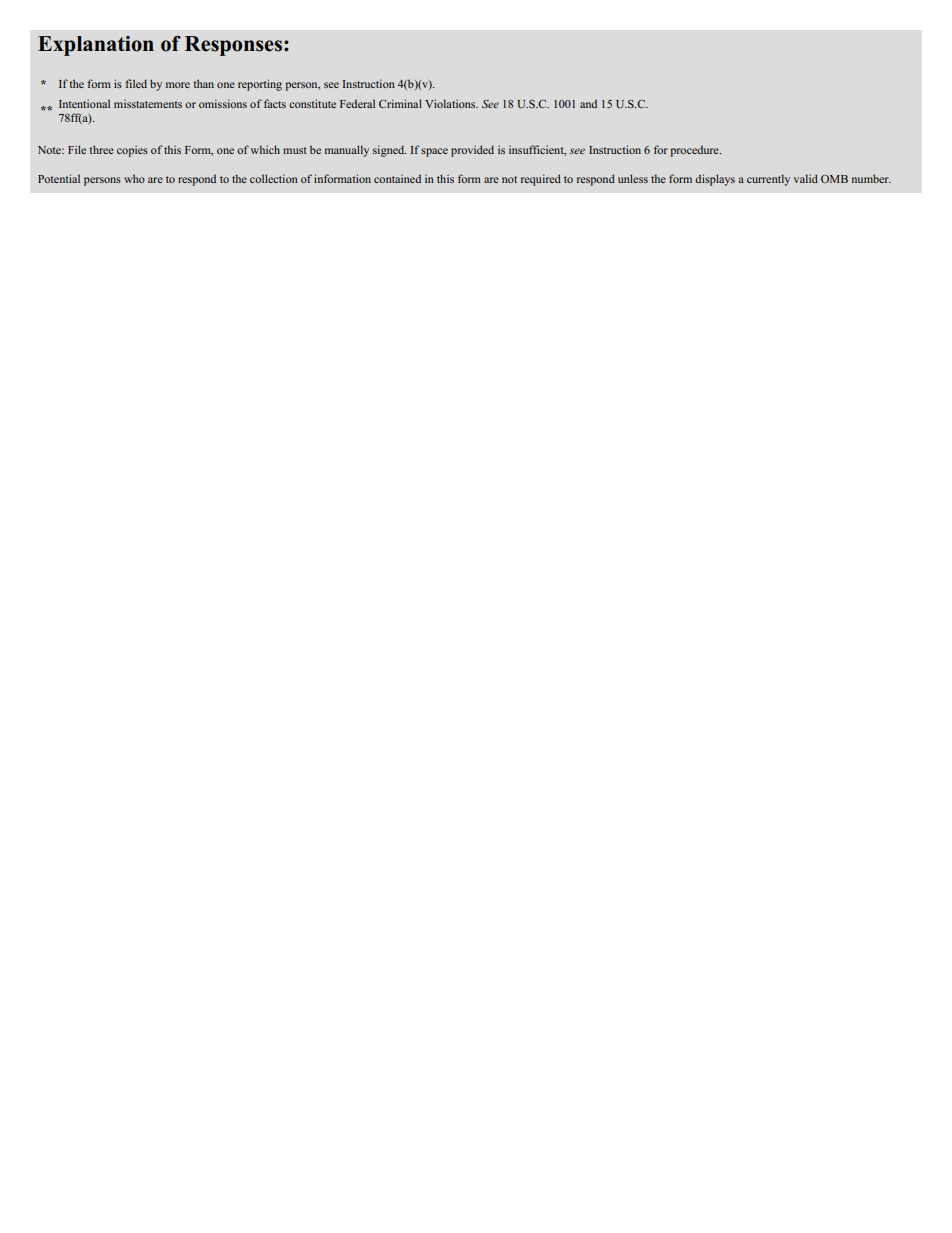 The width and height of the screenshot is (952, 1233). What do you see at coordinates (134, 178) in the screenshot?
I see `who` at bounding box center [134, 178].
